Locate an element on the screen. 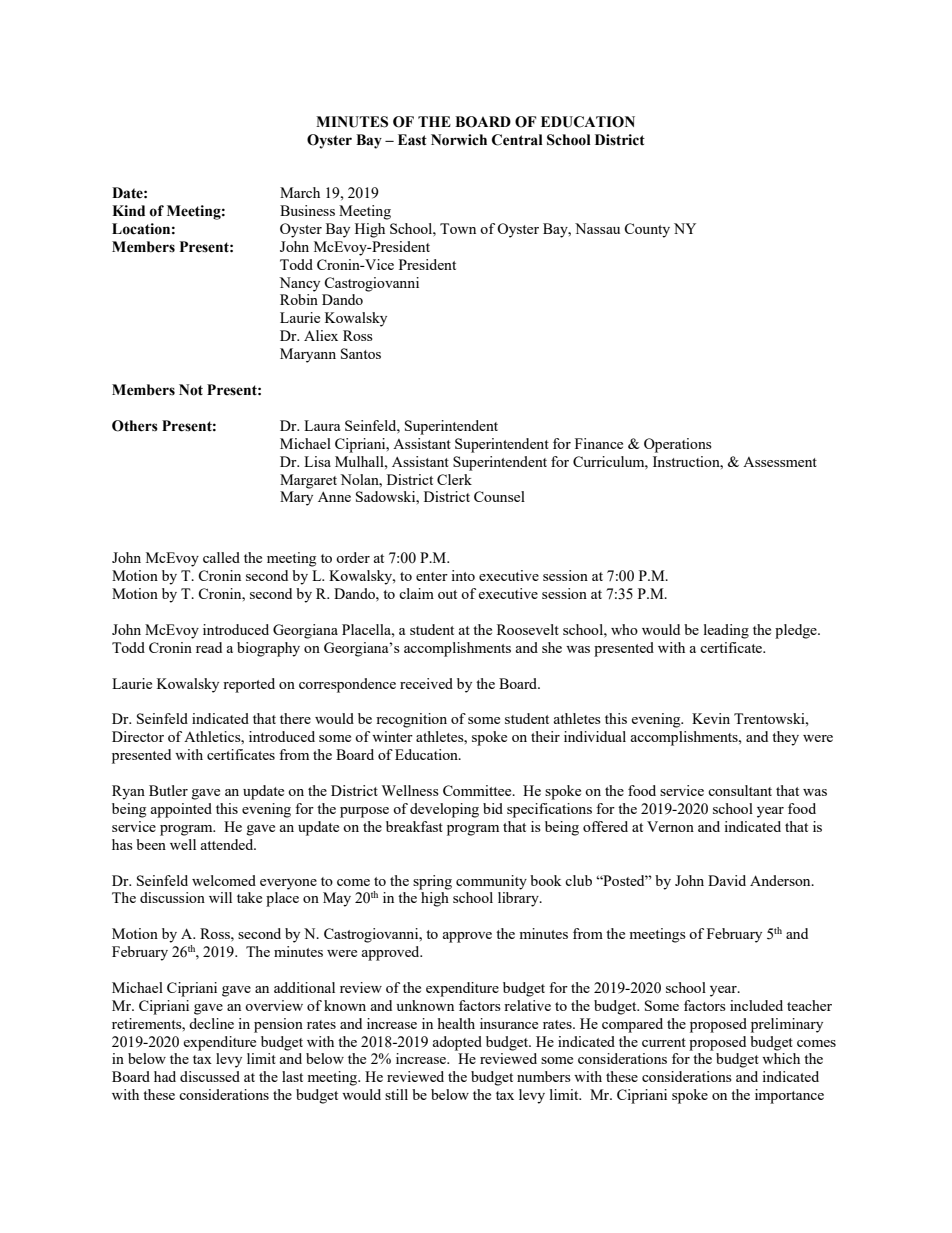 This screenshot has height=1233, width=952. Norwich is located at coordinates (459, 140).
